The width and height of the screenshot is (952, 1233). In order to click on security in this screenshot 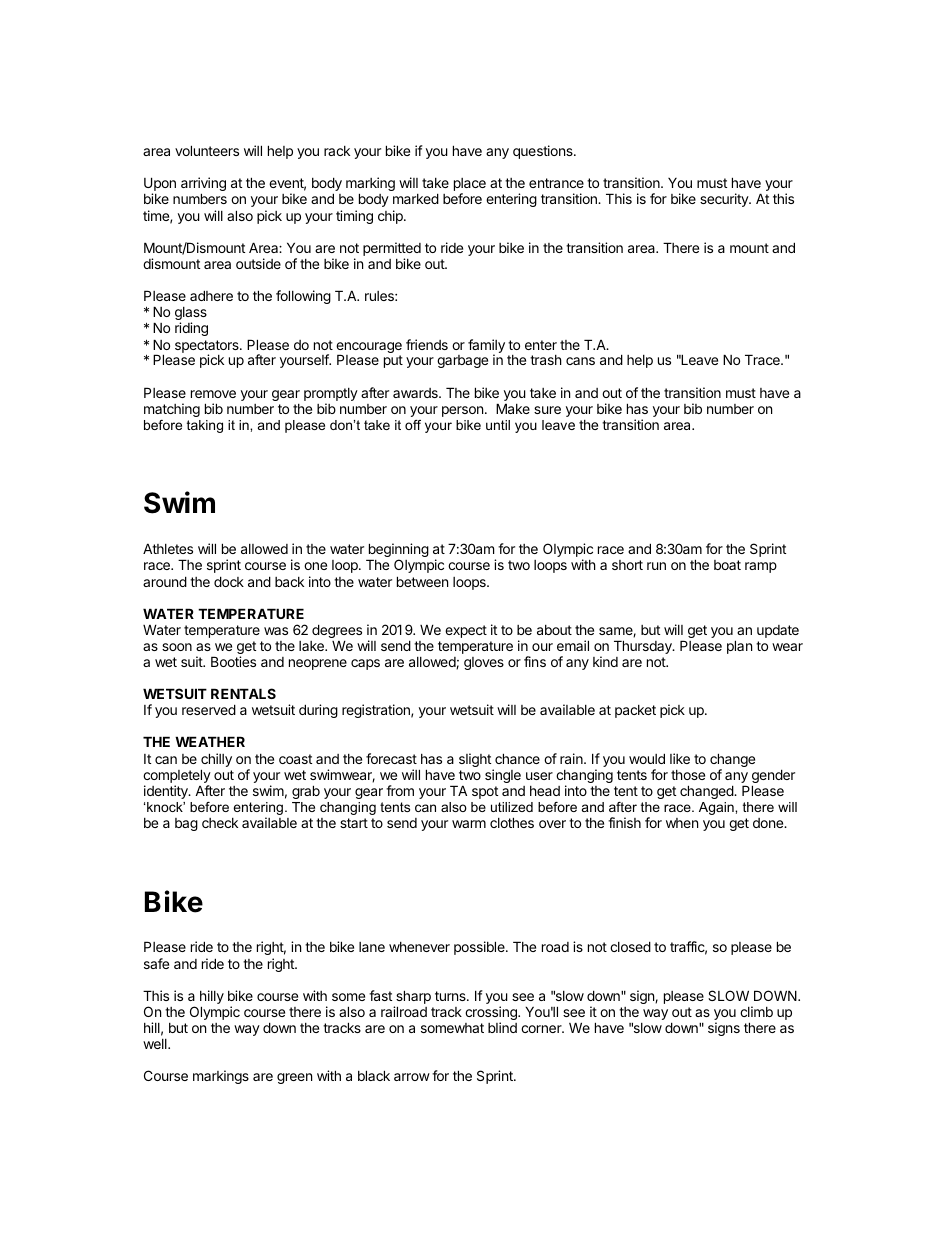, I will do `click(725, 200)`.
